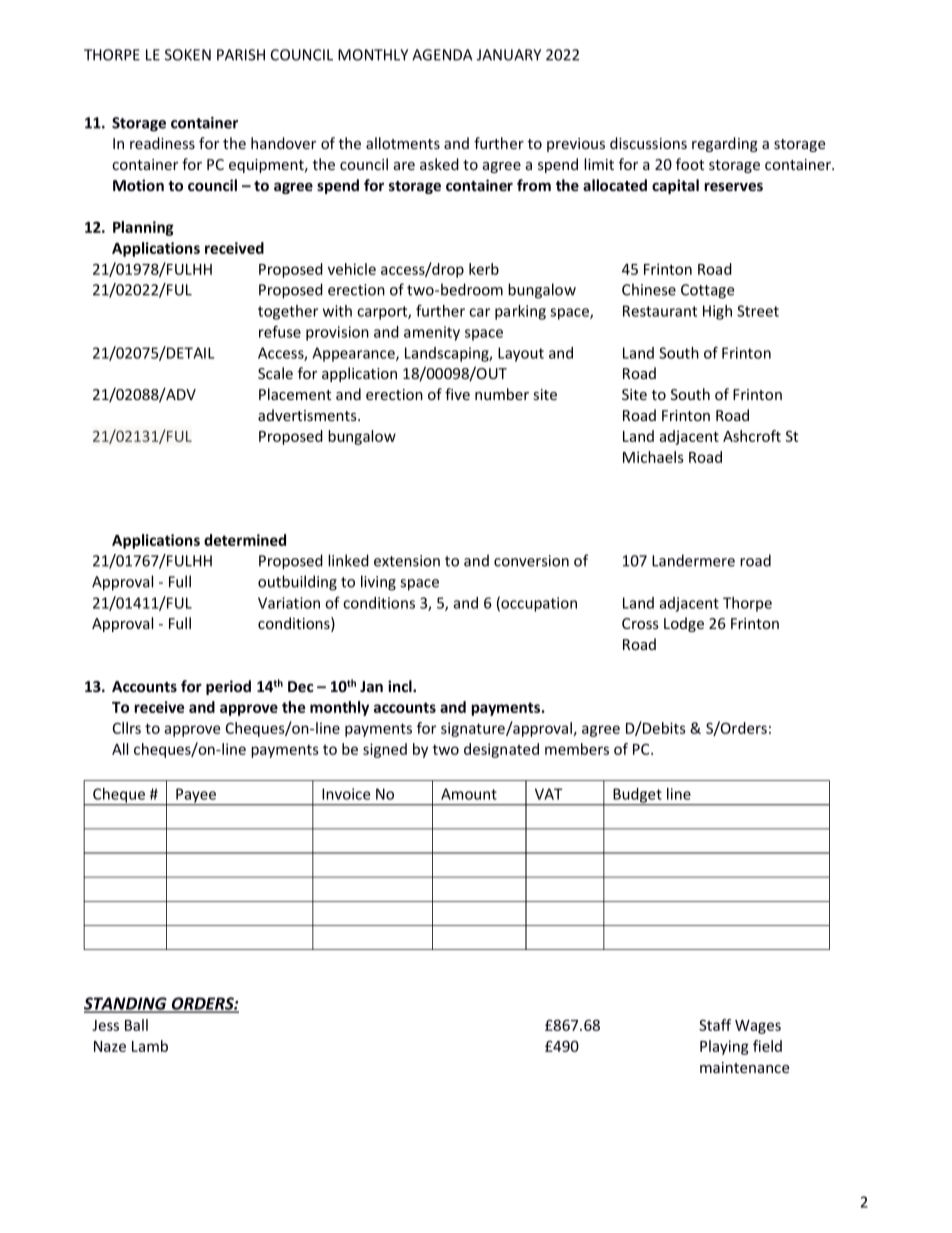 The width and height of the page is (952, 1233). Describe the element at coordinates (280, 332) in the page. I see `refuse` at that location.
